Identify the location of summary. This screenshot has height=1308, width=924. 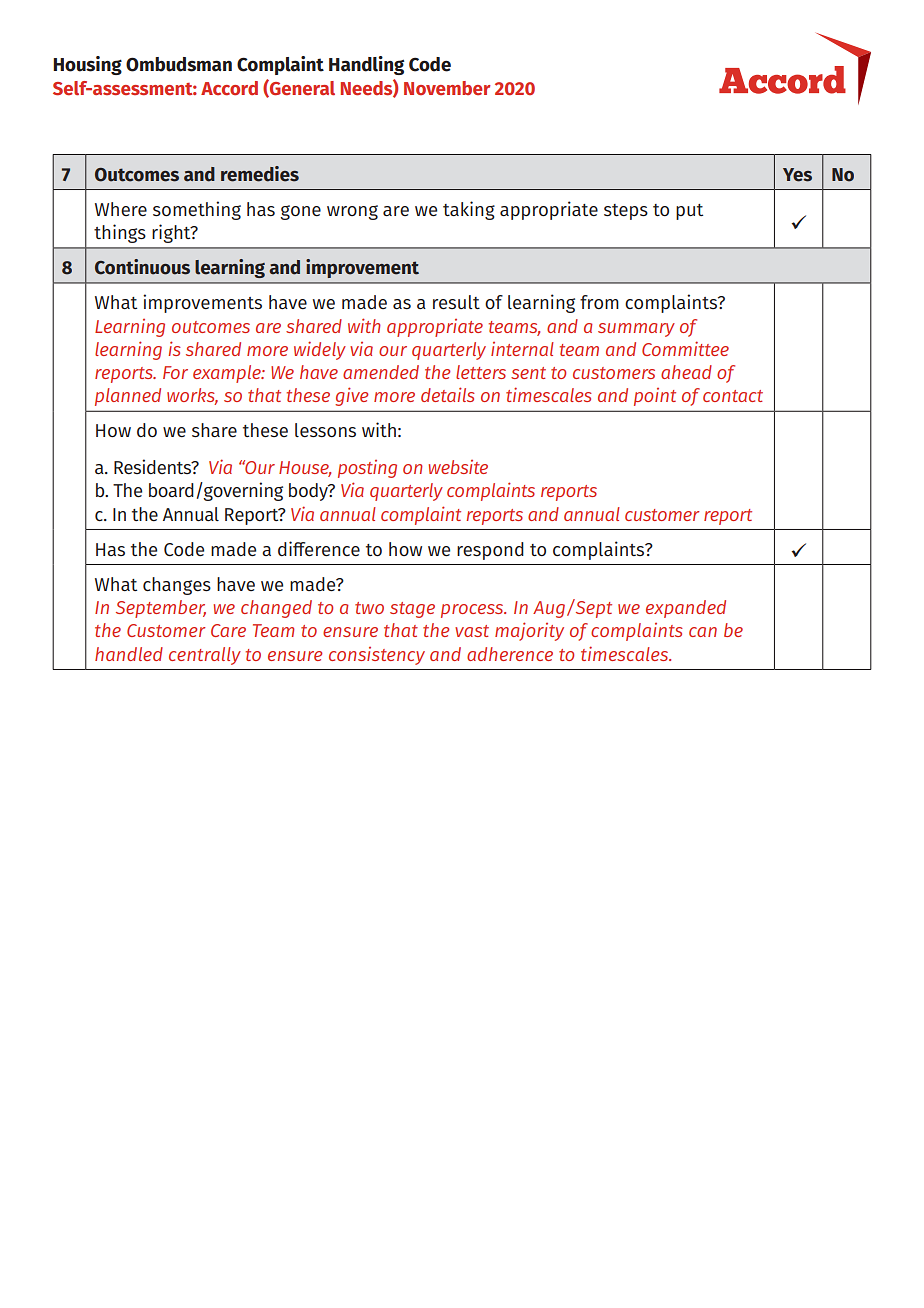
(636, 330).
